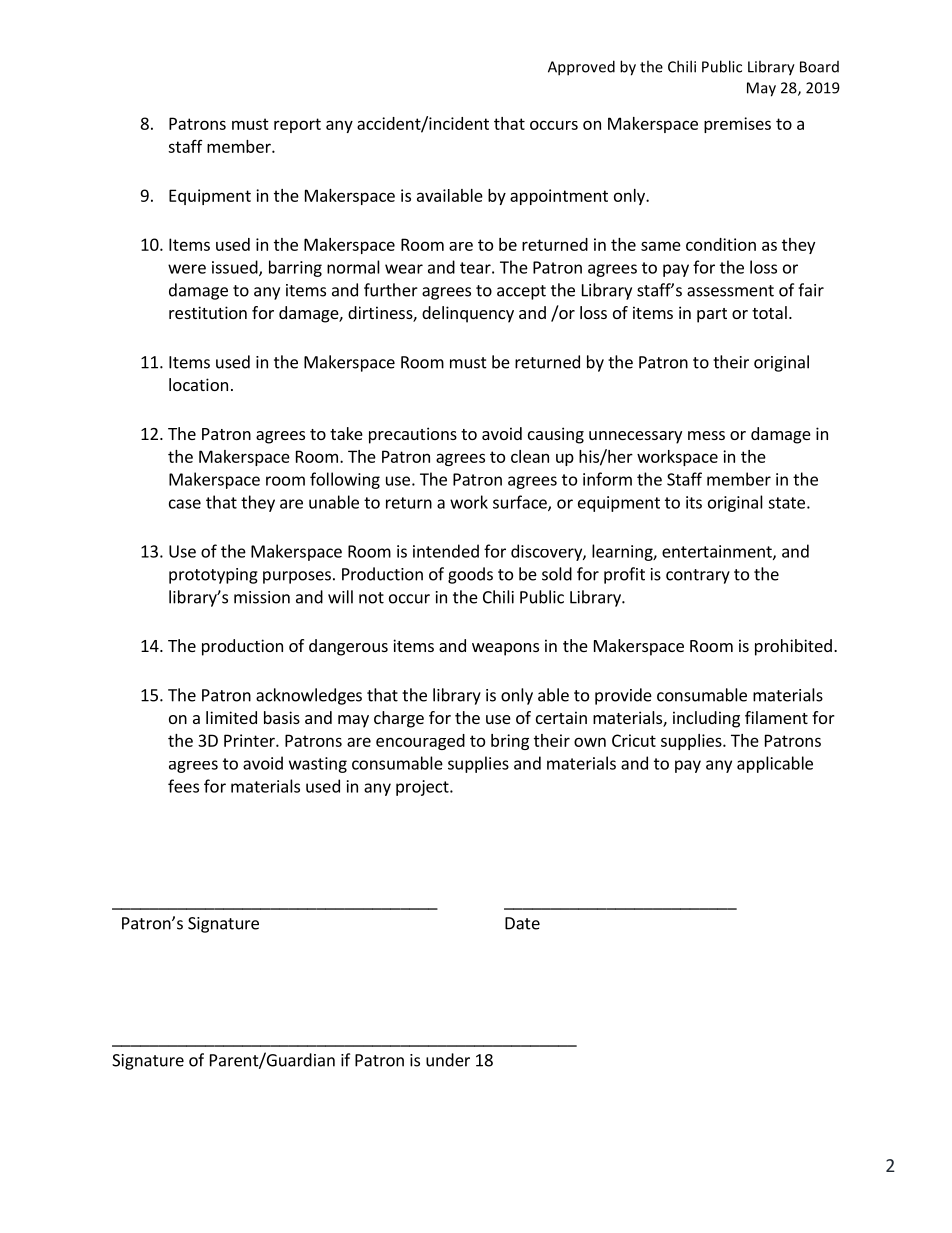 This page has height=1233, width=952. I want to click on report, so click(297, 125).
